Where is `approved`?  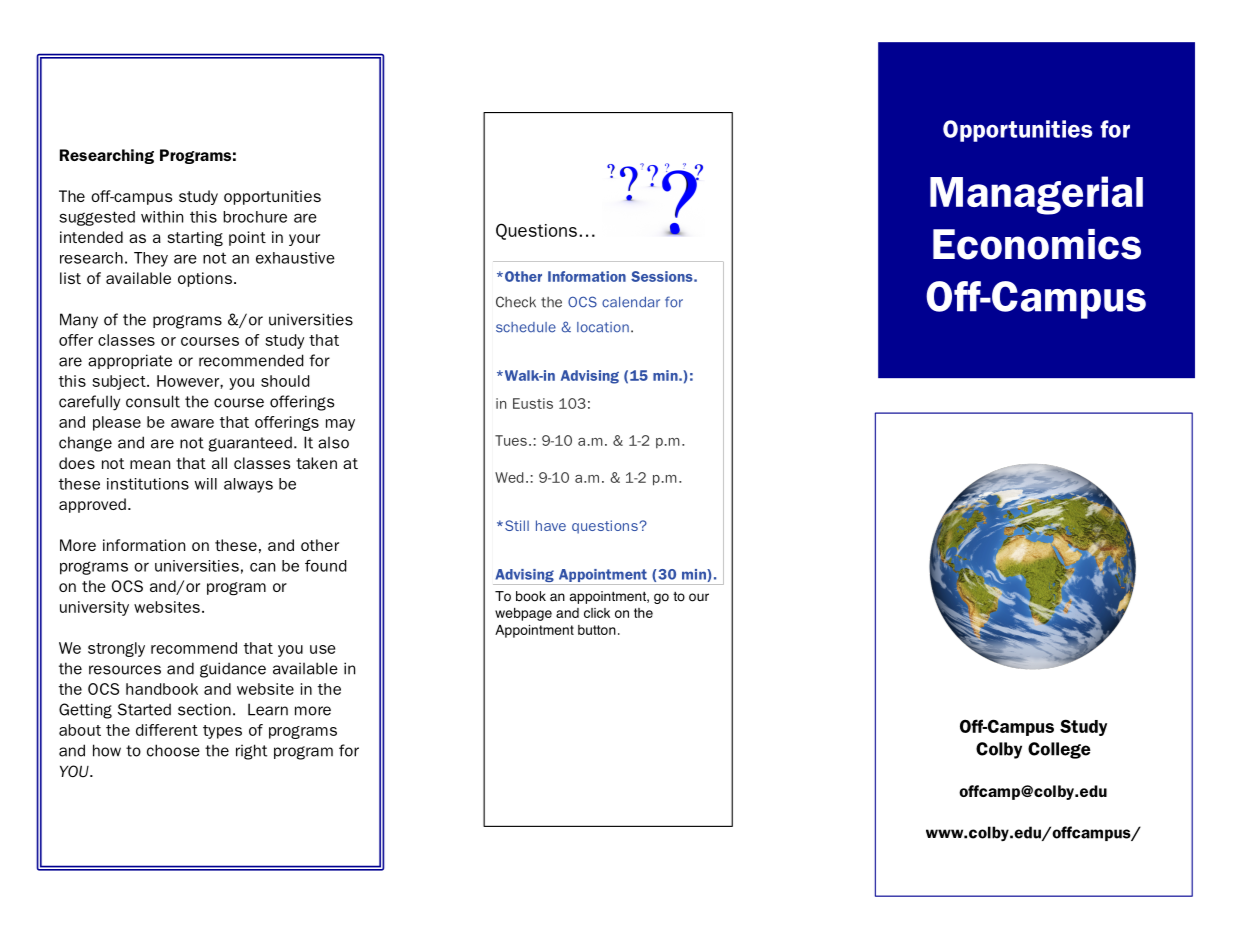 approved is located at coordinates (92, 505).
